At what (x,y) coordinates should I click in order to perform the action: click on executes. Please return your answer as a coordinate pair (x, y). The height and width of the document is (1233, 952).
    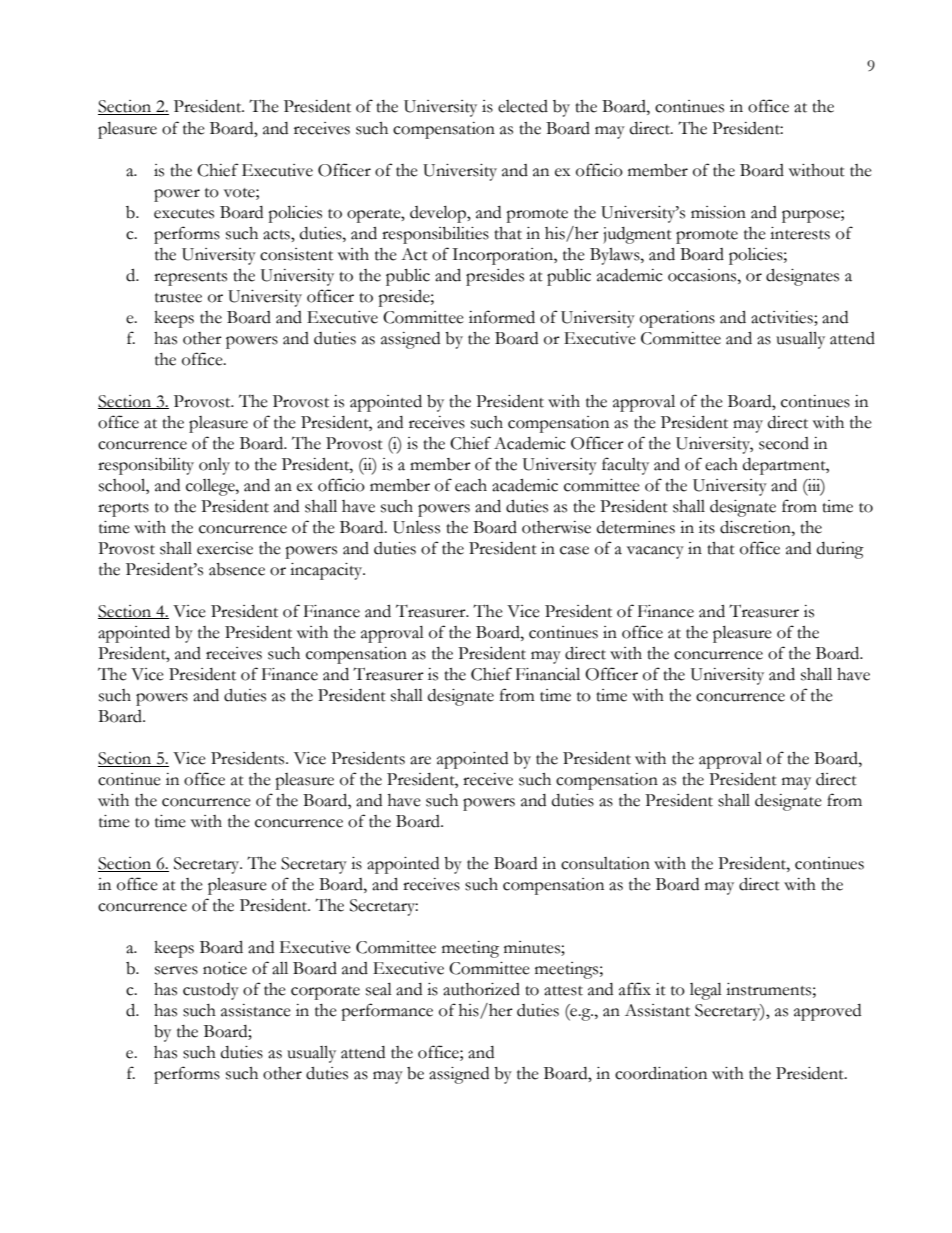
    Looking at the image, I should click on (184, 214).
